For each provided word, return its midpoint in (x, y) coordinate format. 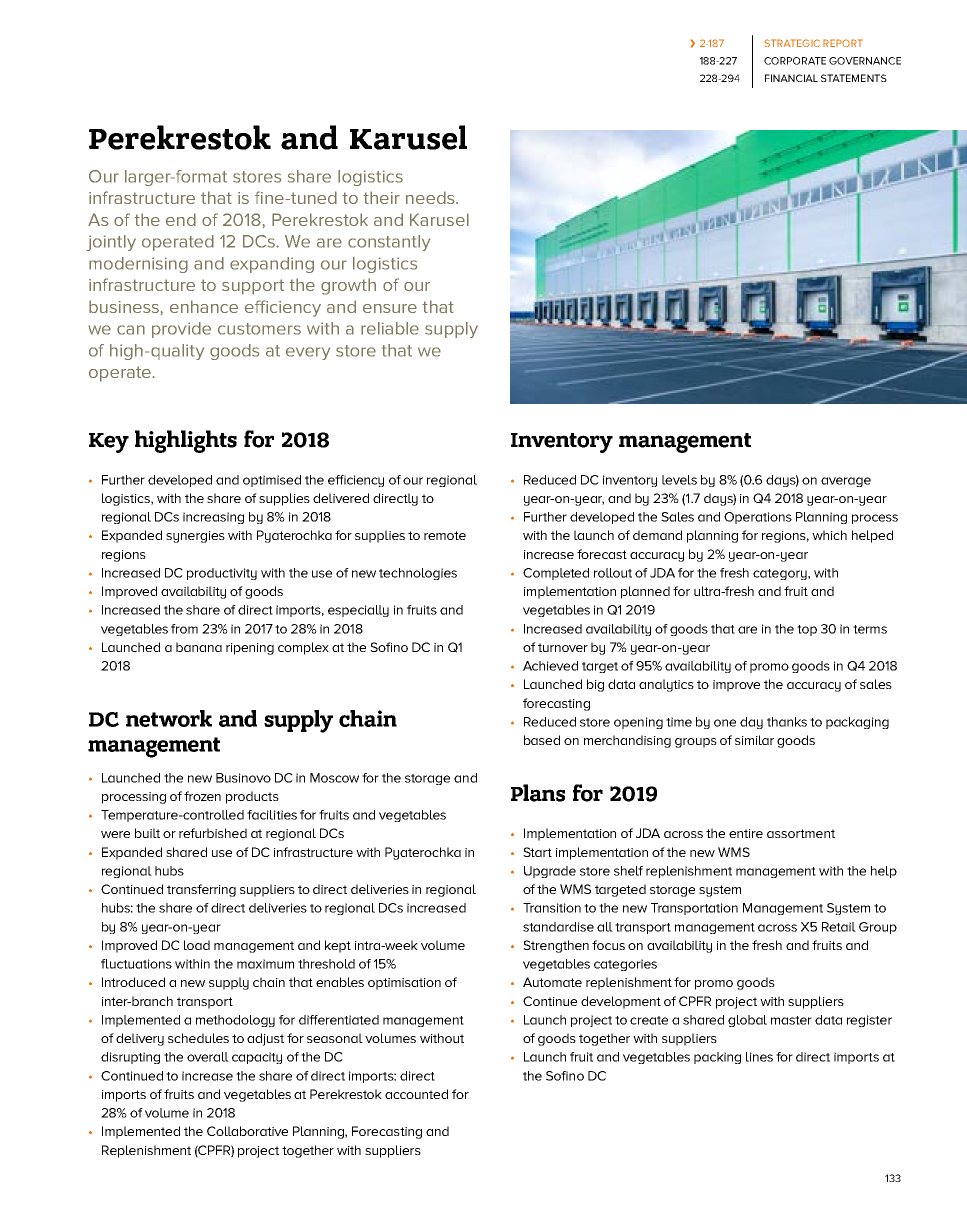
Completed (556, 574)
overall (208, 1057)
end (181, 219)
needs (431, 197)
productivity (222, 574)
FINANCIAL (791, 78)
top (807, 630)
